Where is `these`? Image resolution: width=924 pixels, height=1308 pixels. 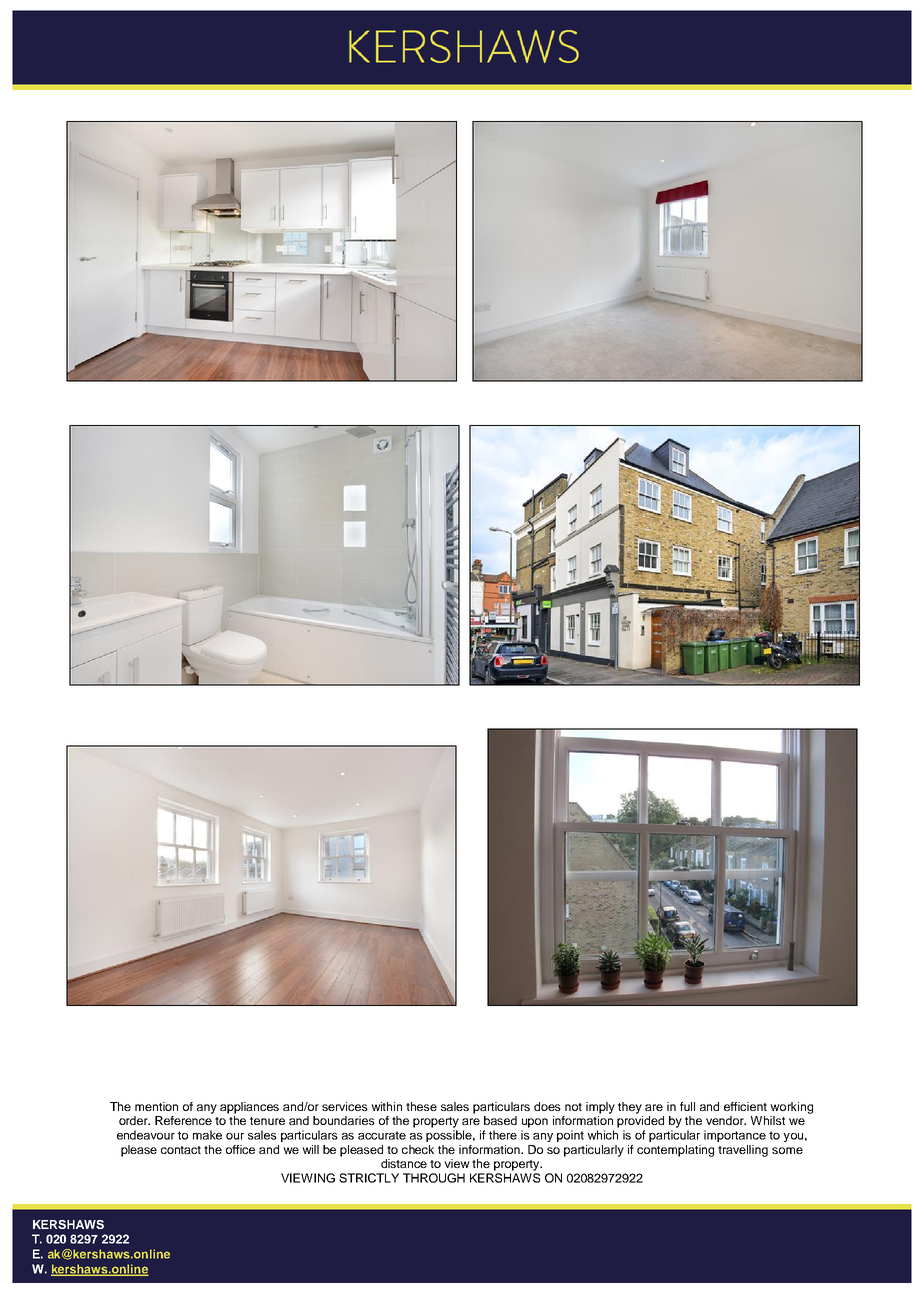 these is located at coordinates (421, 1106).
